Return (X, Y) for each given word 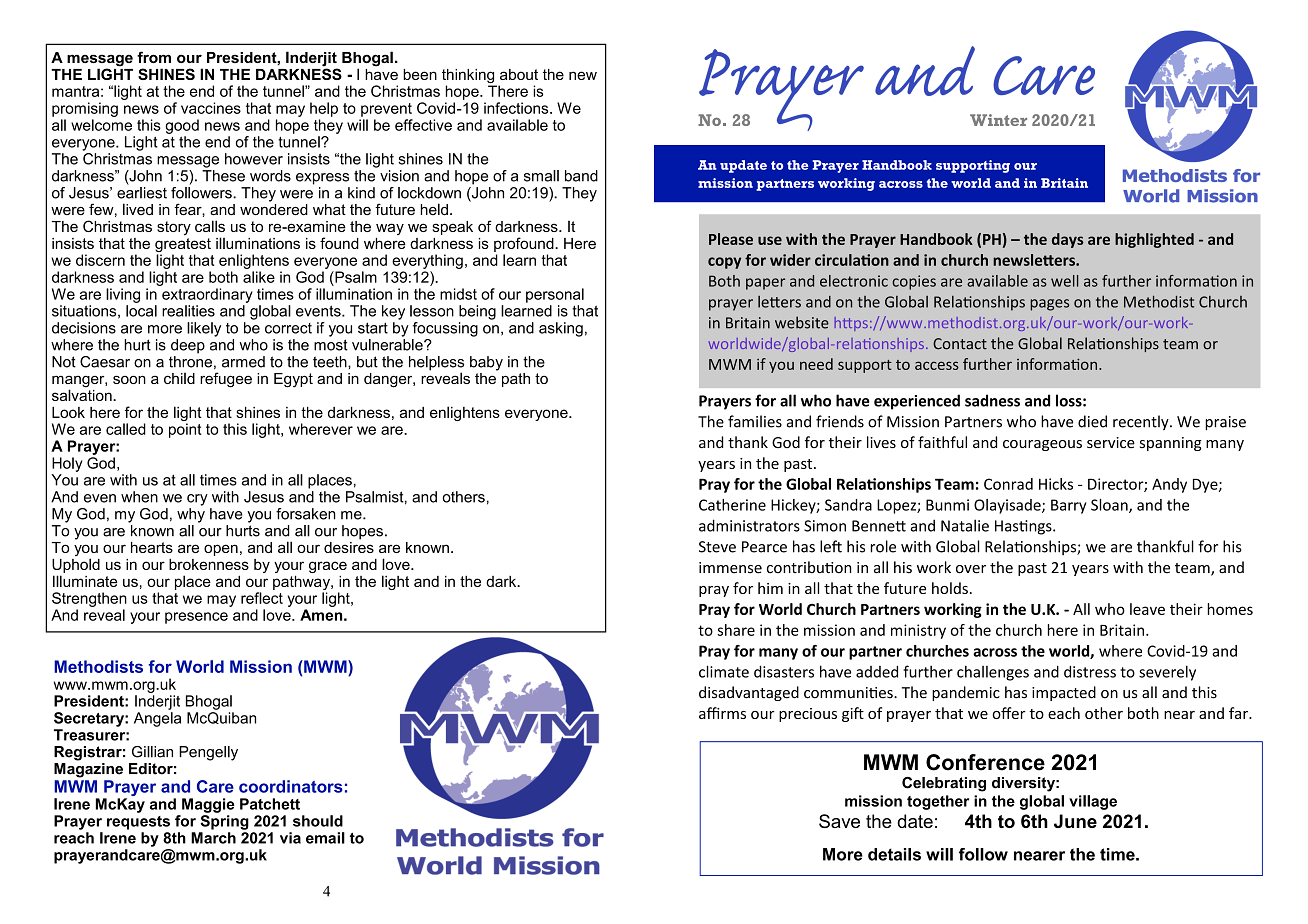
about (519, 74)
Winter (998, 120)
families (755, 421)
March (213, 838)
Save (839, 821)
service (1111, 443)
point (185, 430)
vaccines (211, 108)
